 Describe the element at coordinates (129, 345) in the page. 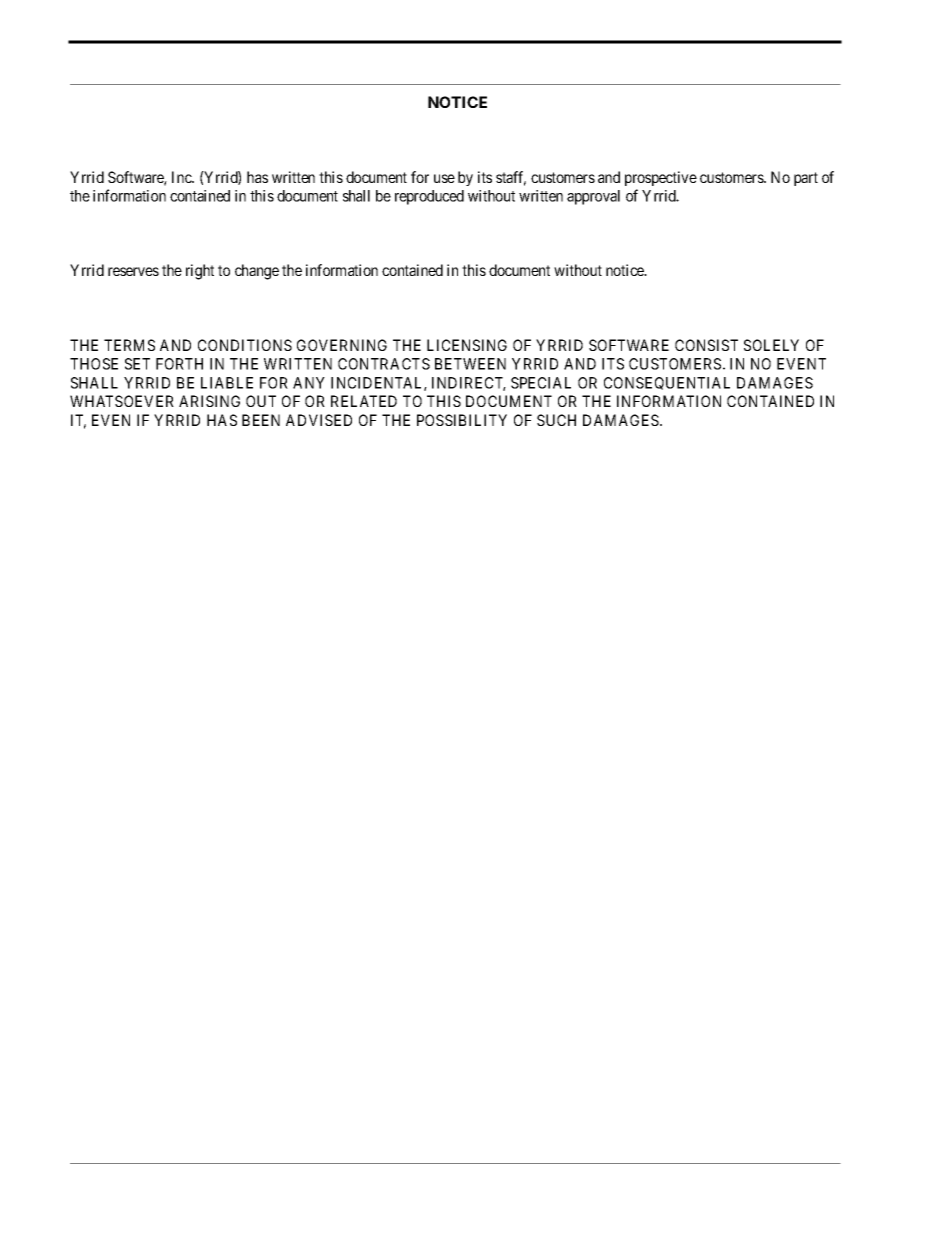

I see `TERMS` at that location.
